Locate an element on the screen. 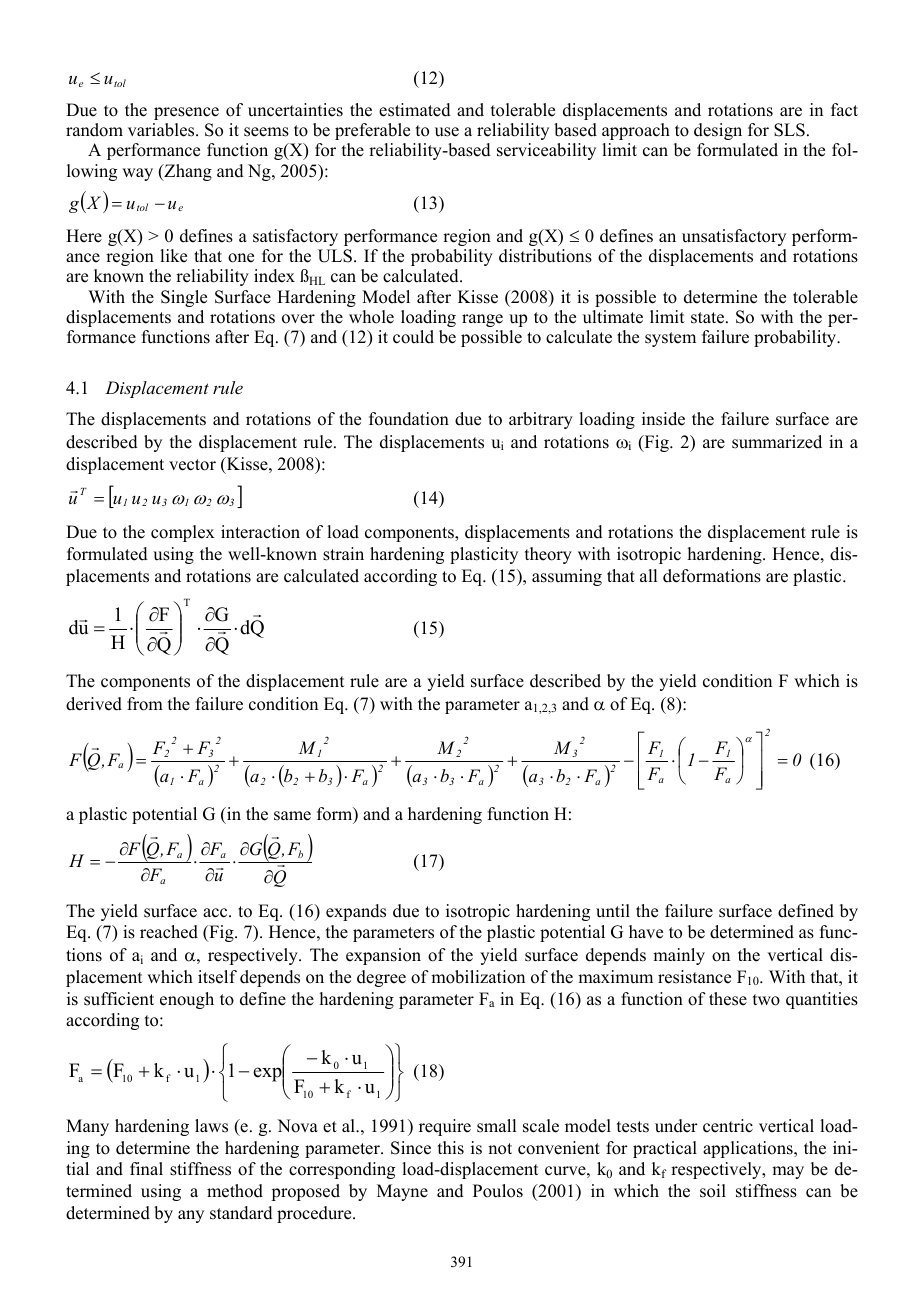 The height and width of the screenshot is (1308, 924). assuming is located at coordinates (567, 577).
